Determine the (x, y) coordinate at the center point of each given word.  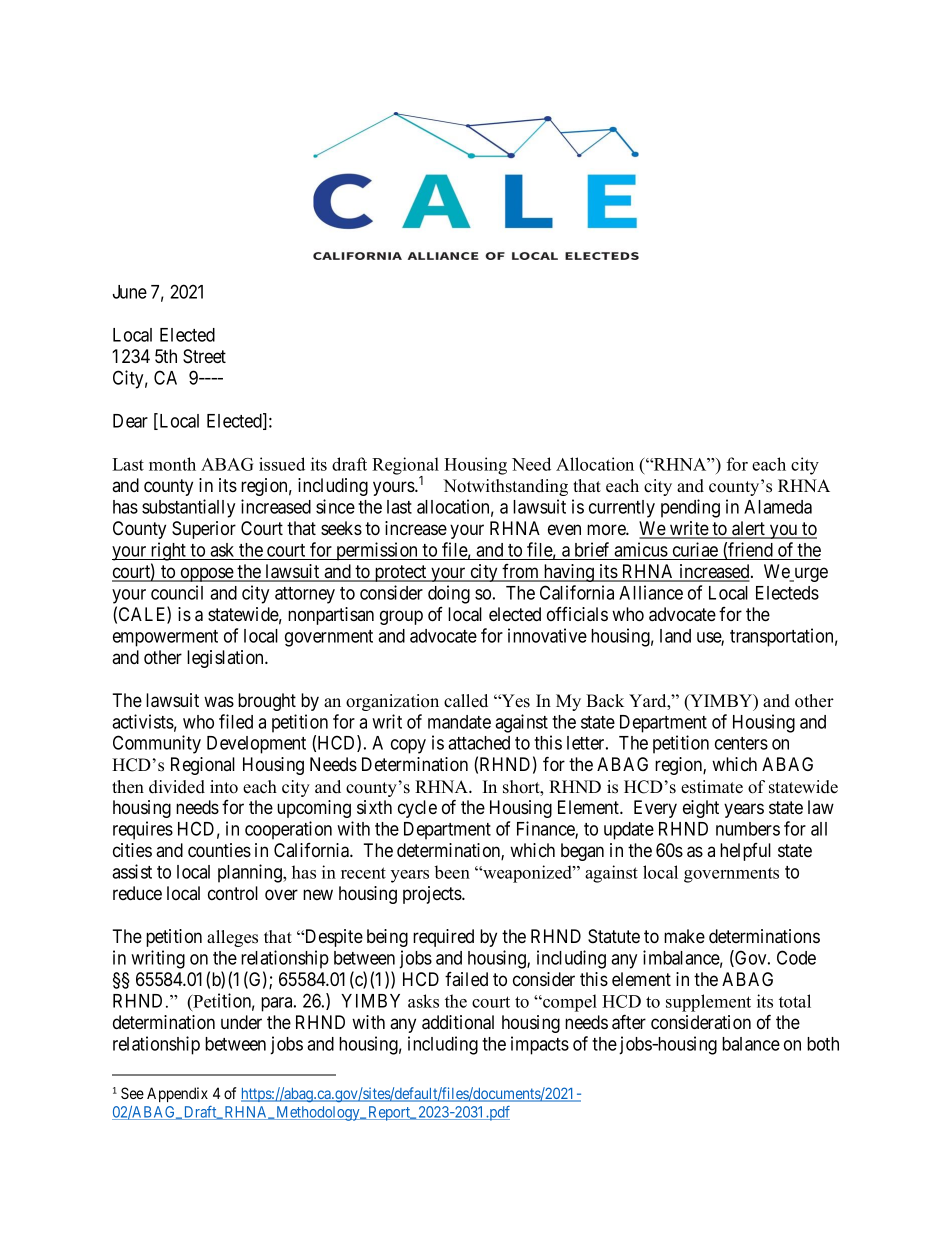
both (823, 1044)
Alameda (778, 507)
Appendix (177, 1094)
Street (204, 356)
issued (282, 464)
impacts (540, 1045)
